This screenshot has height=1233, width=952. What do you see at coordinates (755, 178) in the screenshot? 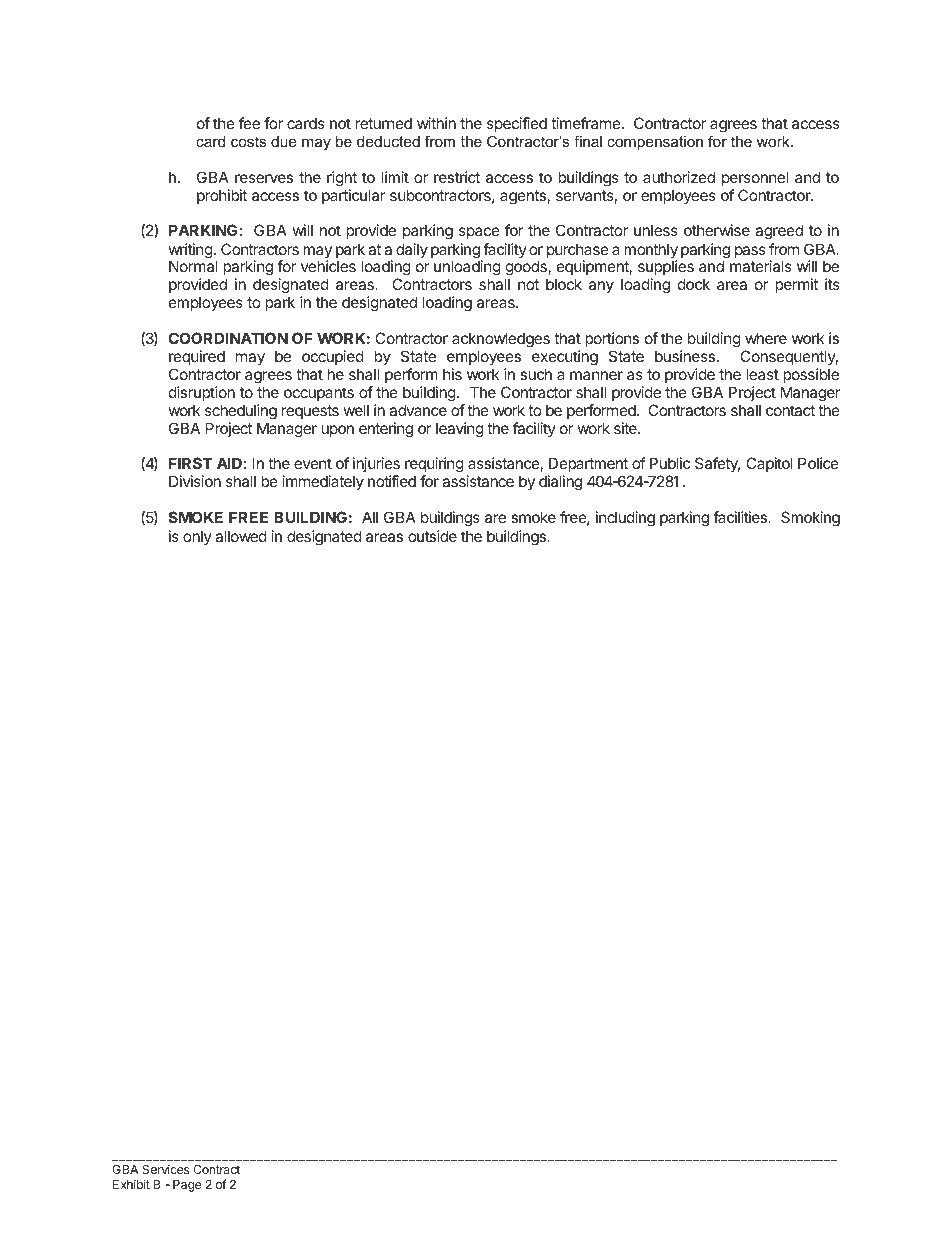
I see `personnel` at bounding box center [755, 178].
